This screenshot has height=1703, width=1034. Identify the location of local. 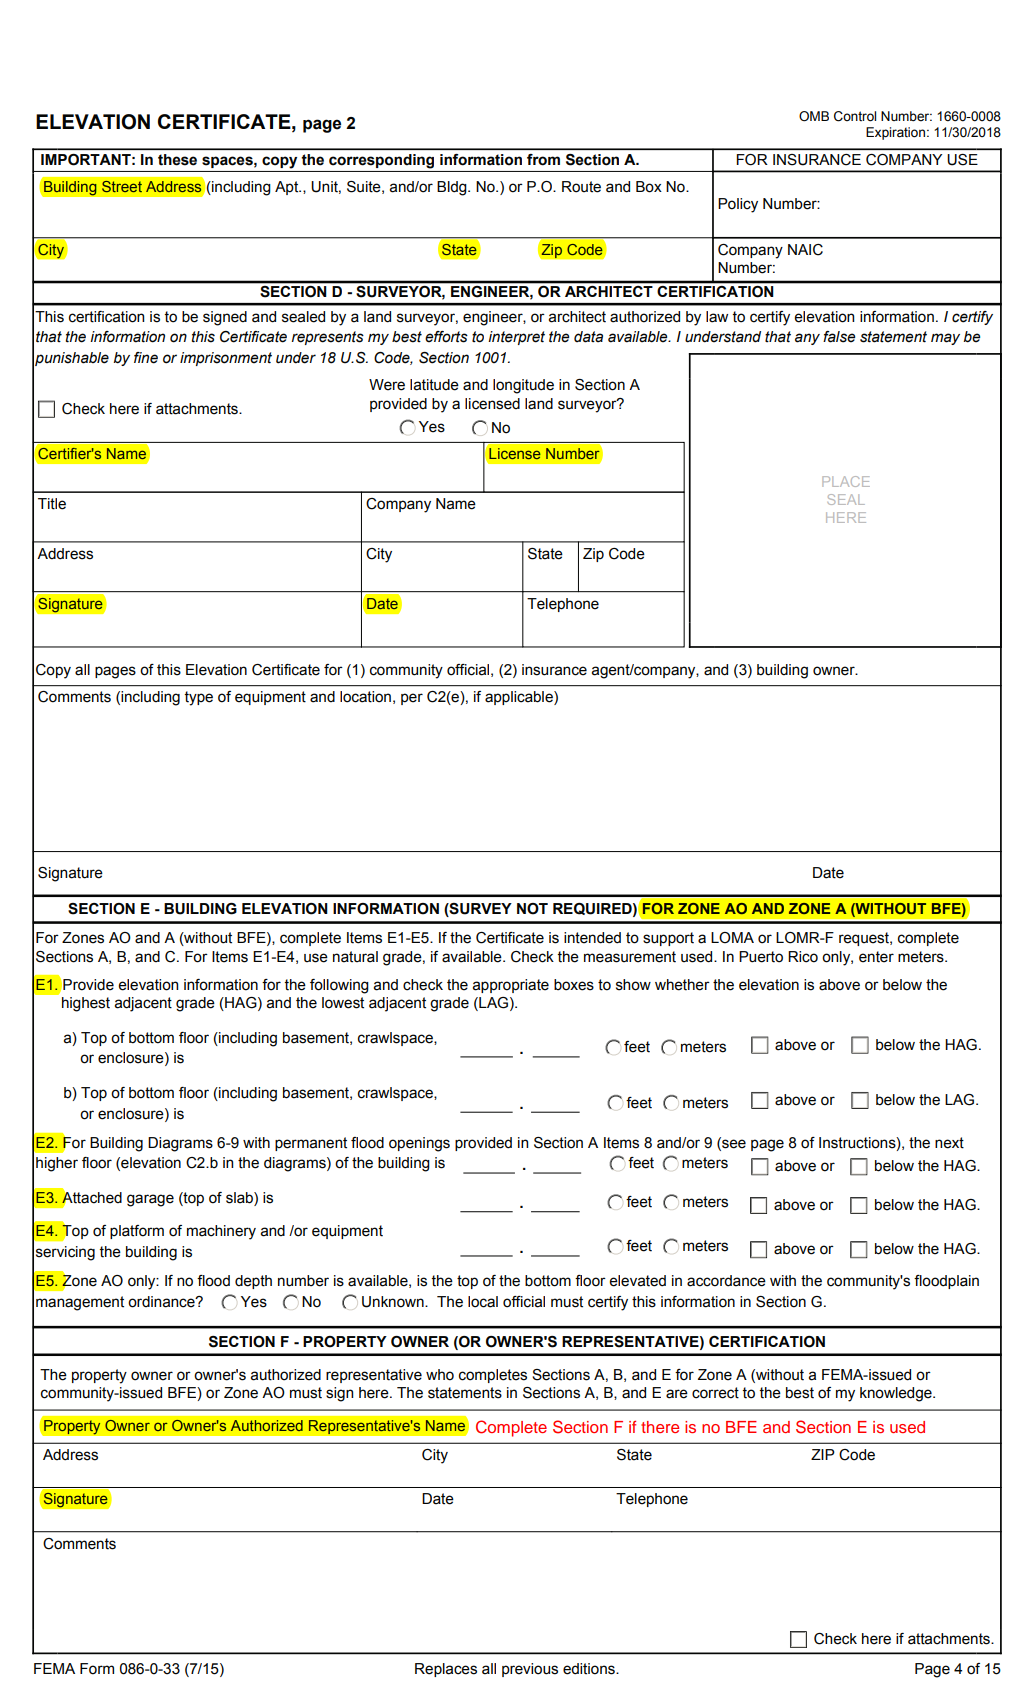
(483, 1302).
